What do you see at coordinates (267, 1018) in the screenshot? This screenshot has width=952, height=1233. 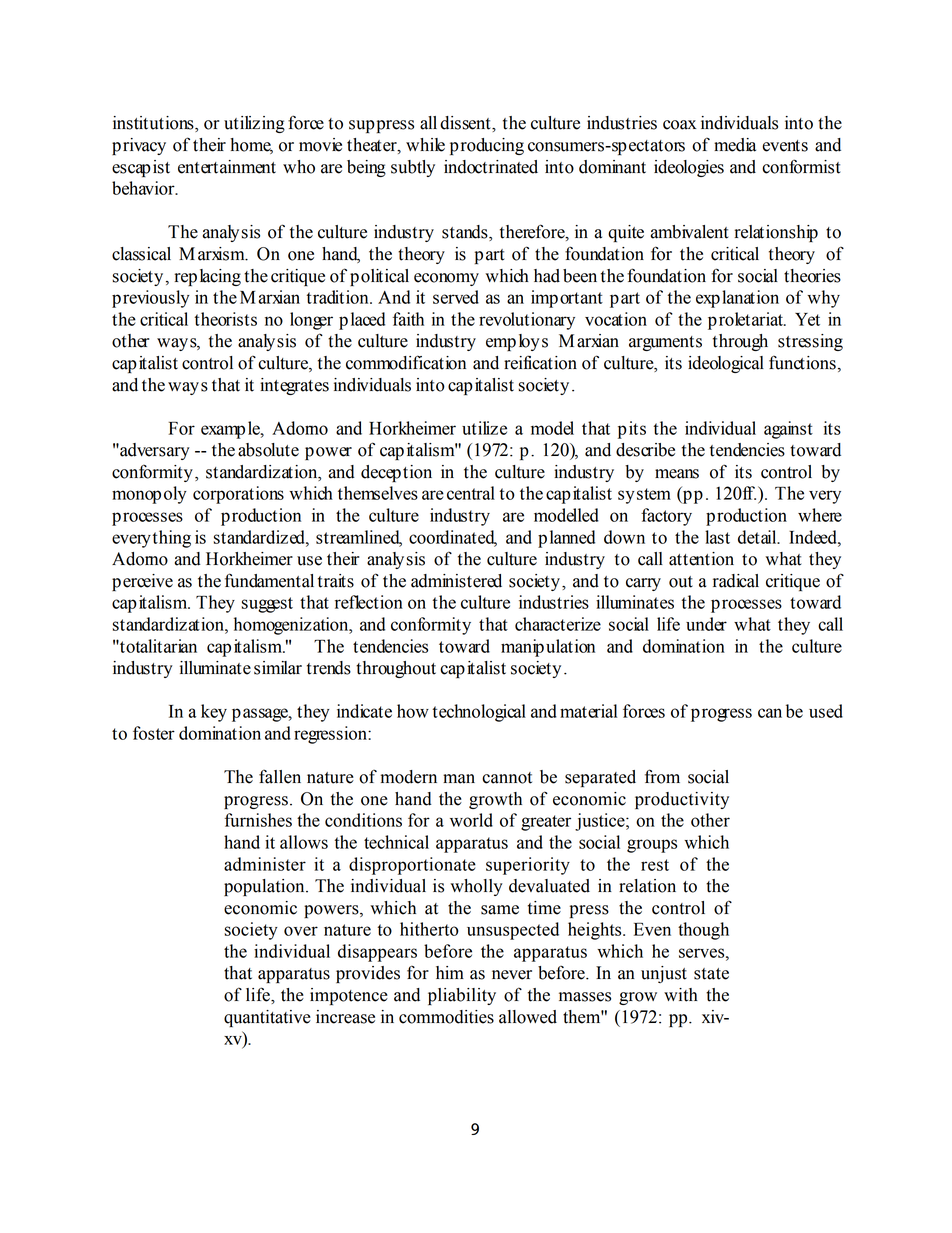 I see `quantitative` at bounding box center [267, 1018].
